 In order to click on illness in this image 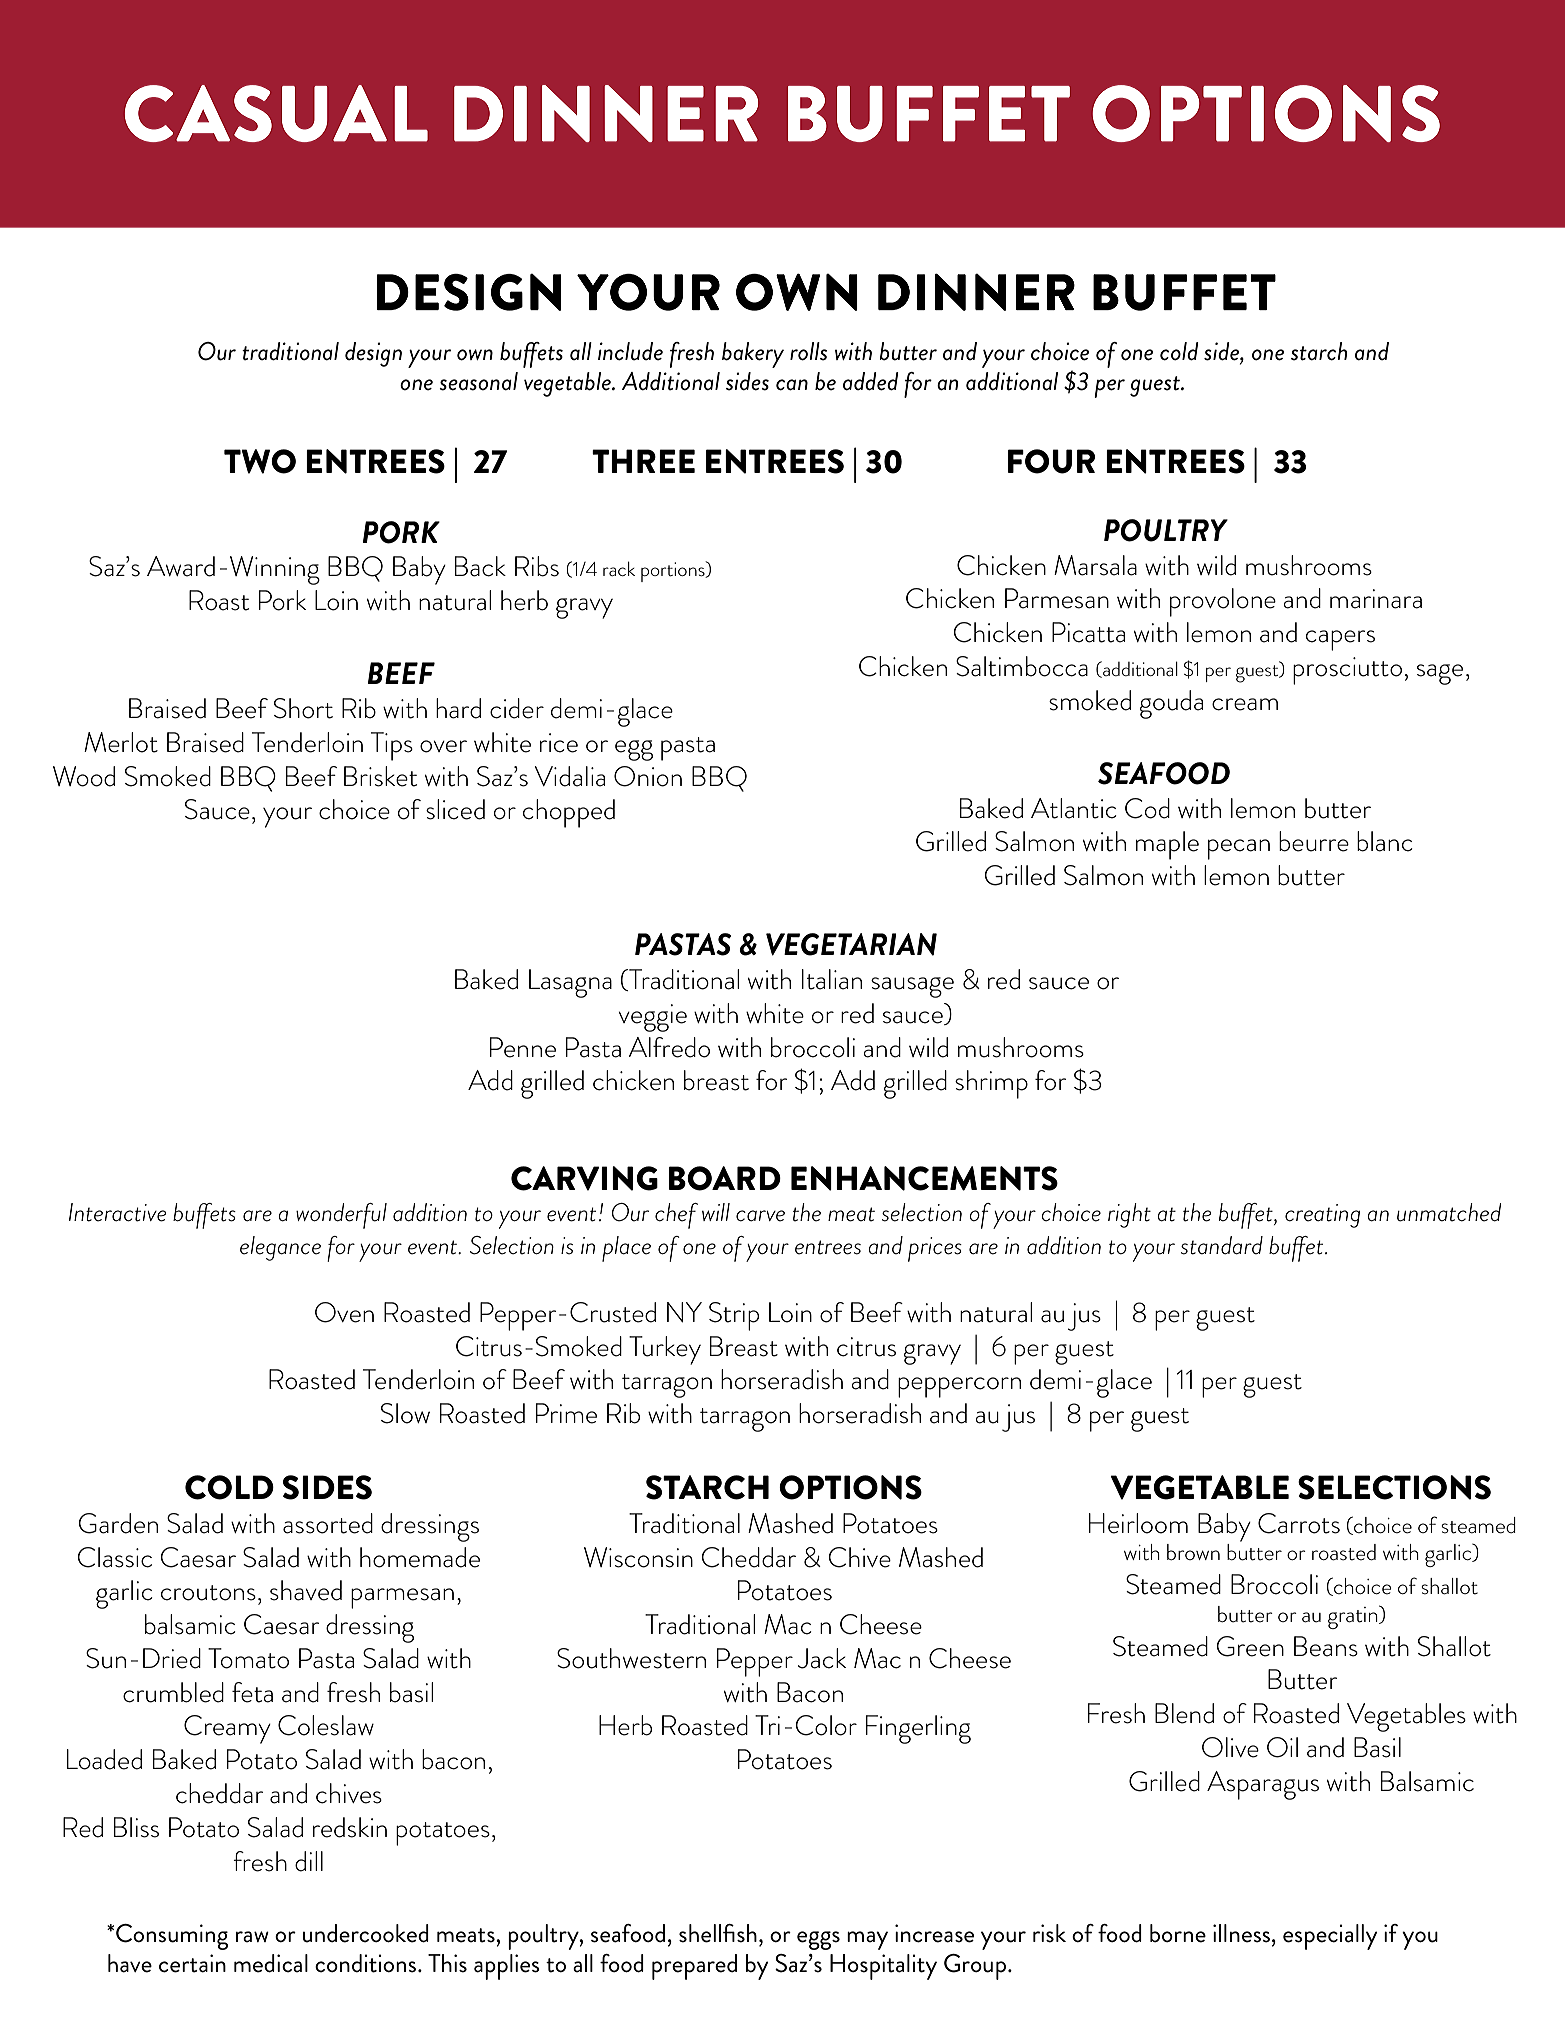, I will do `click(1241, 1933)`.
